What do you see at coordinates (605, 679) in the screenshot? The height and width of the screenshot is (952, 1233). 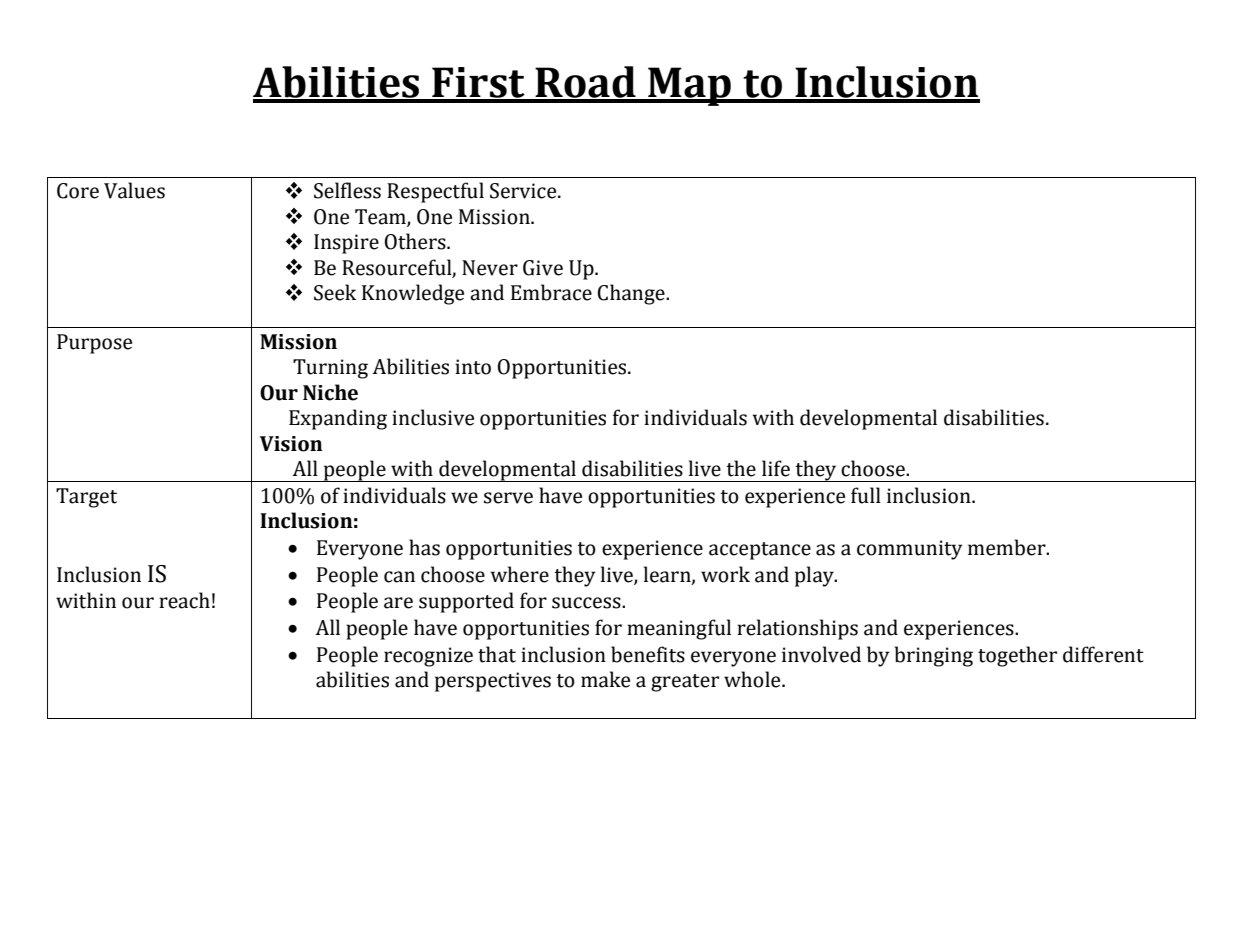 I see `make` at bounding box center [605, 679].
